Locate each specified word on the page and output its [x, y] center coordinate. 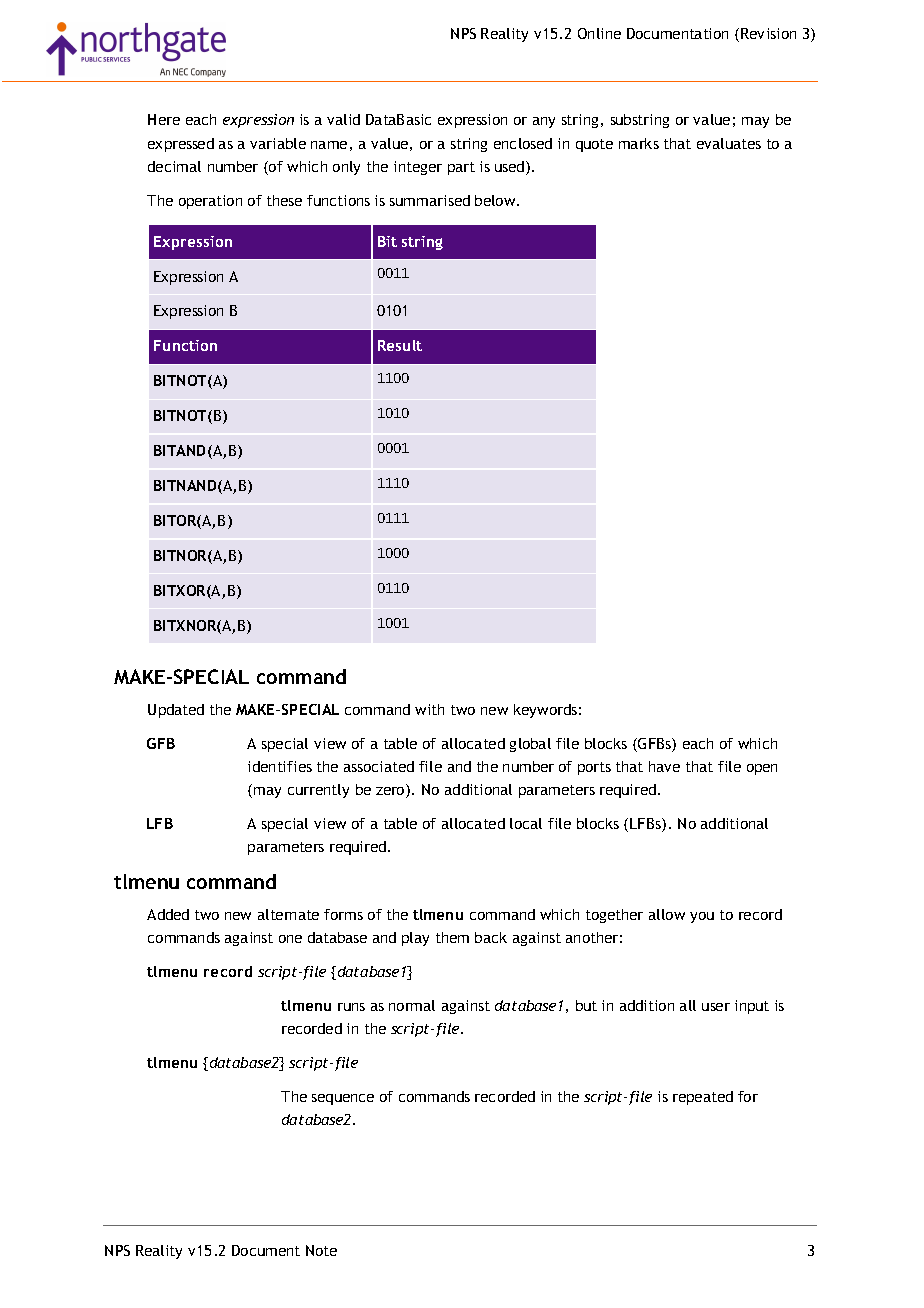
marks [639, 143]
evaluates [729, 143]
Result [400, 345]
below [496, 200]
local [526, 823]
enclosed [523, 143]
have [664, 766]
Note [321, 1250]
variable [278, 143]
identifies [280, 766]
